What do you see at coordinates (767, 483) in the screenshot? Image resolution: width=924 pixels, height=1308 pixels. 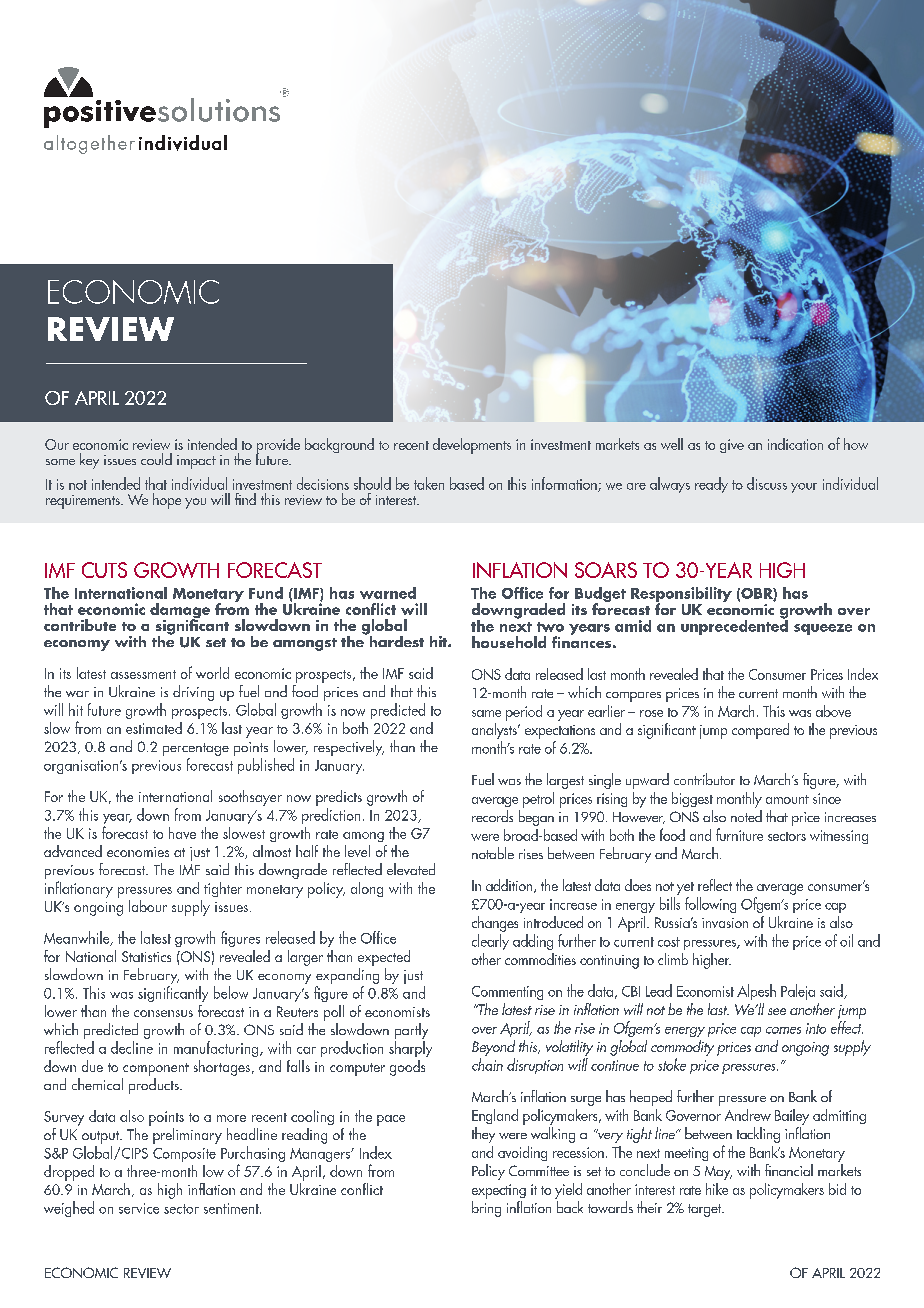 I see `discuss` at bounding box center [767, 483].
